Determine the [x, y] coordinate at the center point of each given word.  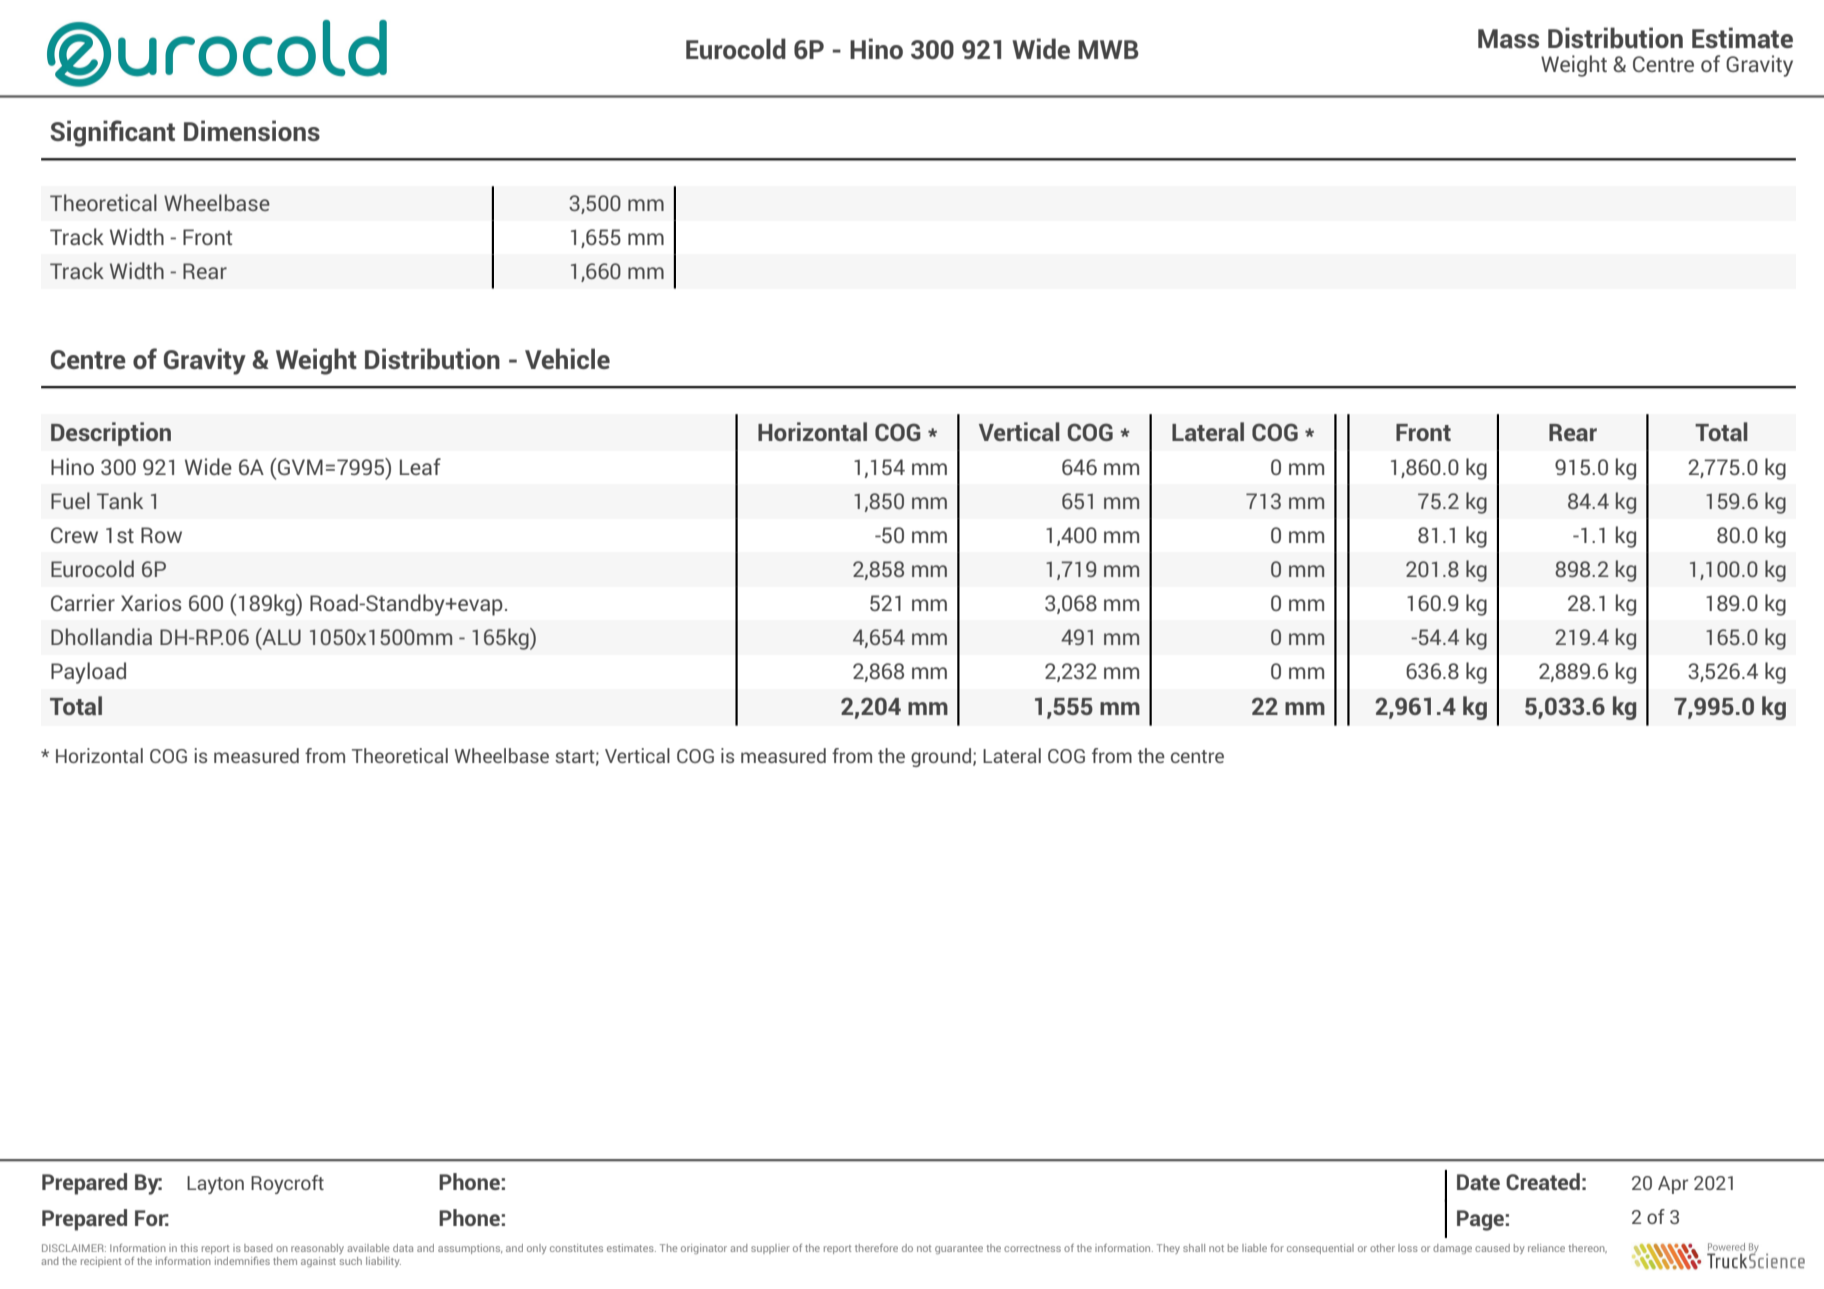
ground [941, 757]
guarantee [959, 1249]
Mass [1508, 38]
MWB [1108, 49]
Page [1480, 1220]
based [258, 1248]
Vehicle [567, 358]
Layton [215, 1185]
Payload [88, 673]
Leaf [420, 466]
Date [1478, 1182]
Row [161, 535]
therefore [876, 1248]
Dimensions [252, 130]
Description [111, 434]
